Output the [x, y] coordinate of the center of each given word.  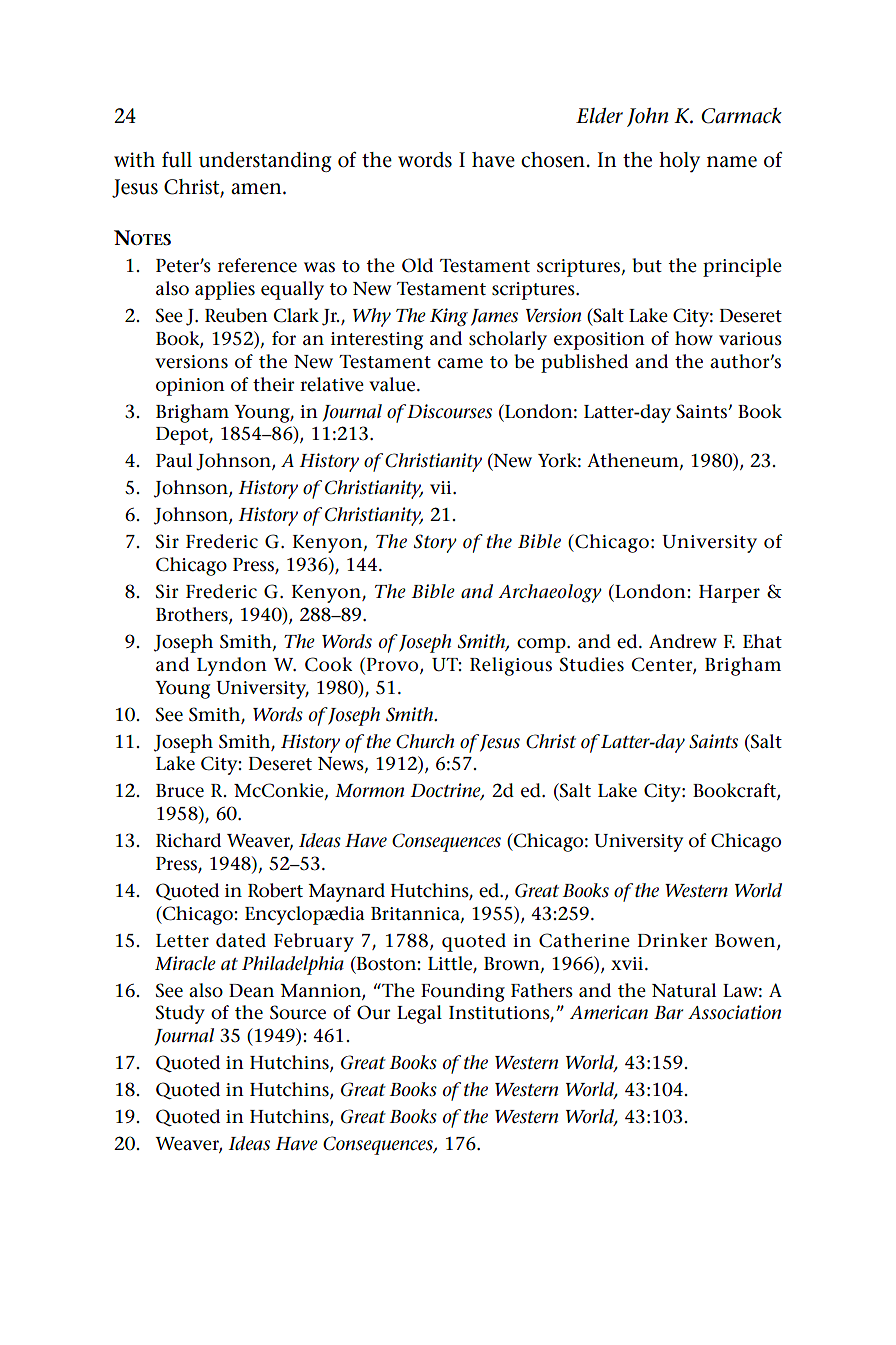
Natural [684, 990]
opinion [190, 387]
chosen [553, 160]
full [177, 159]
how [694, 338]
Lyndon [232, 666]
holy [679, 162]
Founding [463, 992]
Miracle [185, 963]
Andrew [683, 641]
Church [425, 741]
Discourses [449, 411]
